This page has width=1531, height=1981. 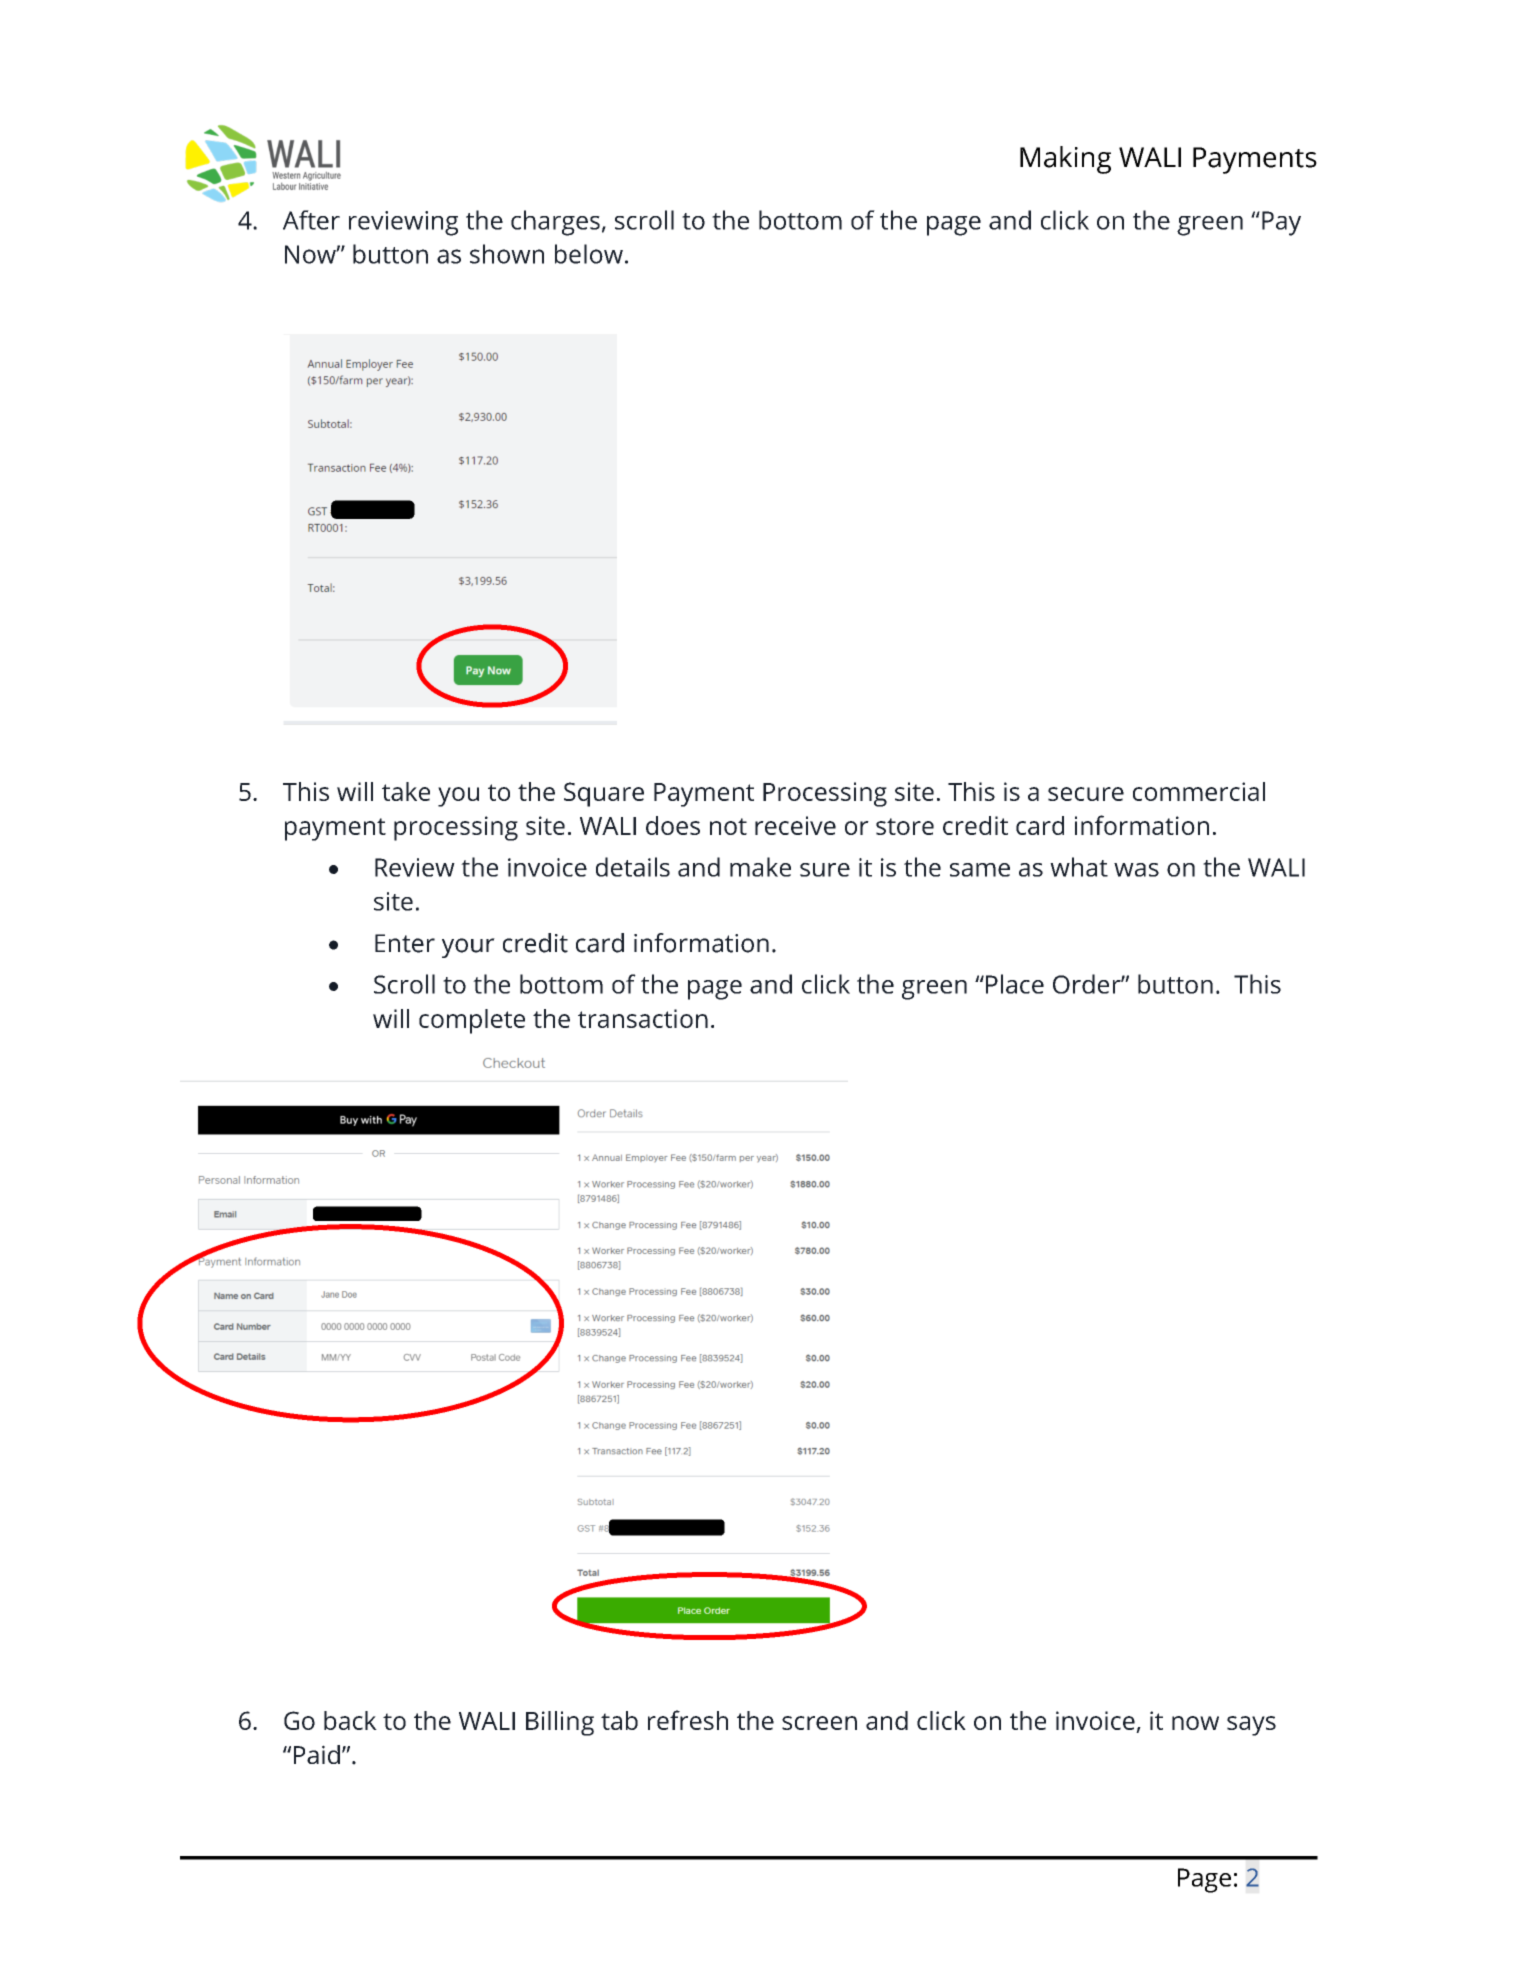 What do you see at coordinates (1136, 870) in the page?
I see `was` at bounding box center [1136, 870].
